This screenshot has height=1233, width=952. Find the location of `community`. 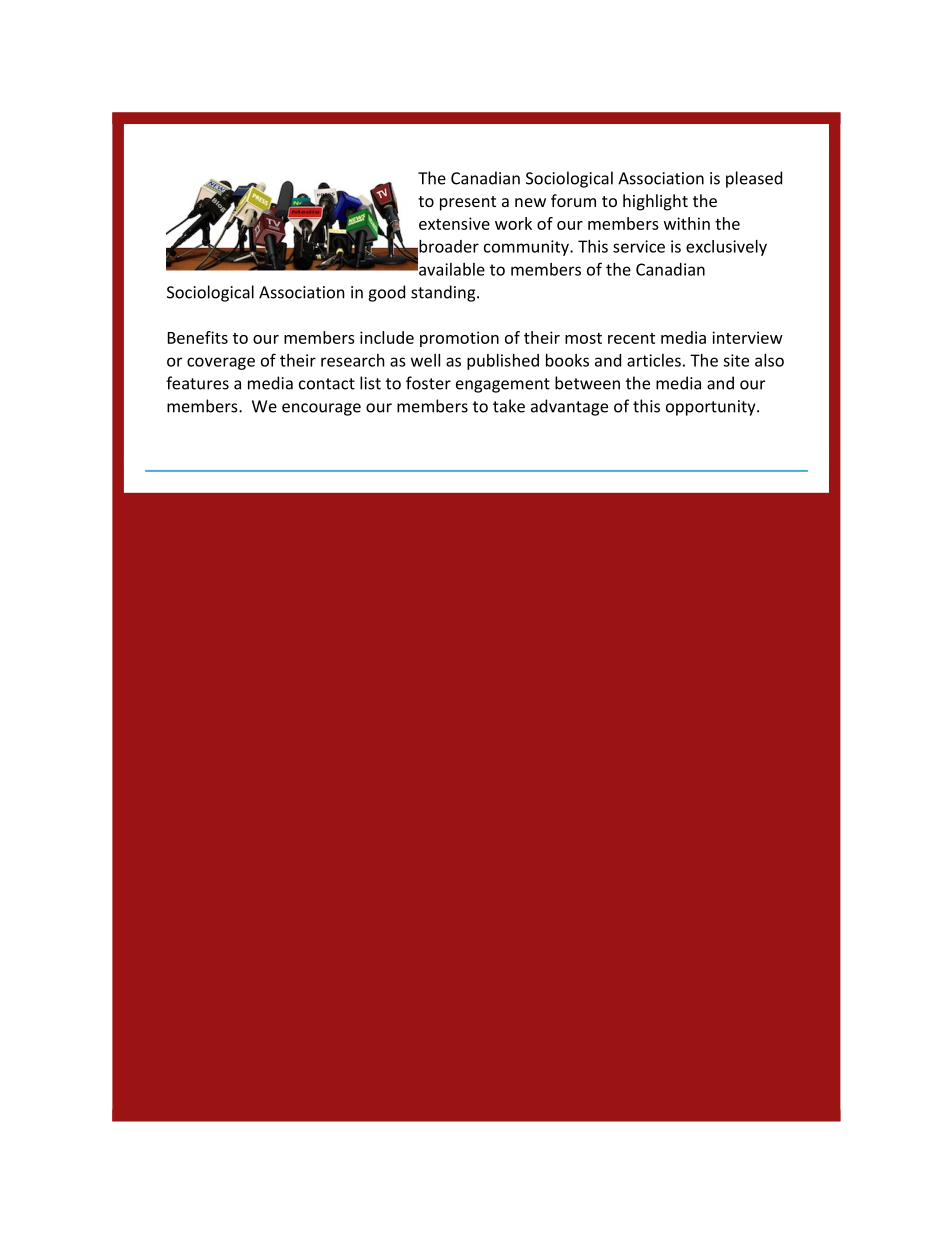

community is located at coordinates (527, 248).
